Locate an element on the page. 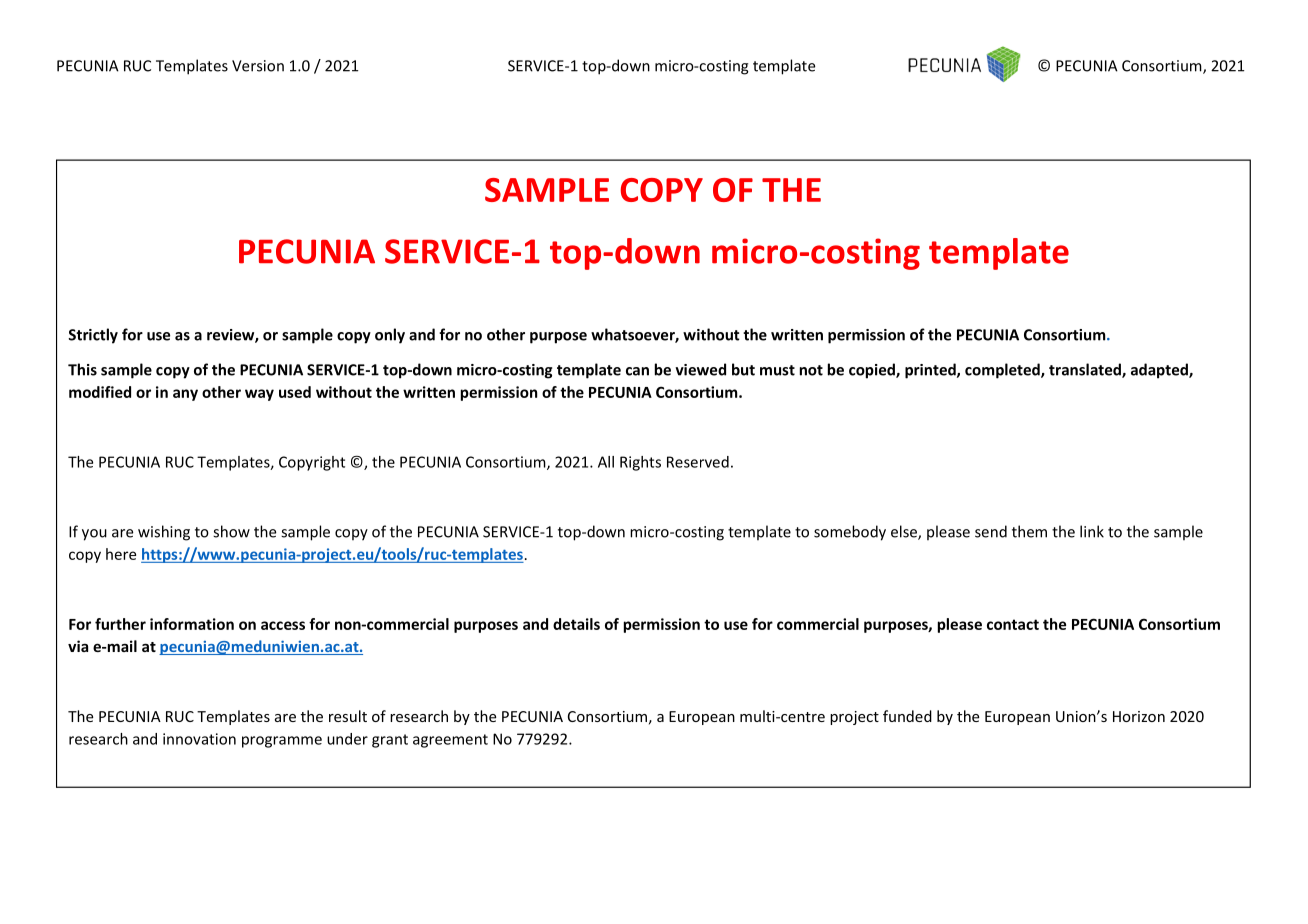  only is located at coordinates (390, 336).
